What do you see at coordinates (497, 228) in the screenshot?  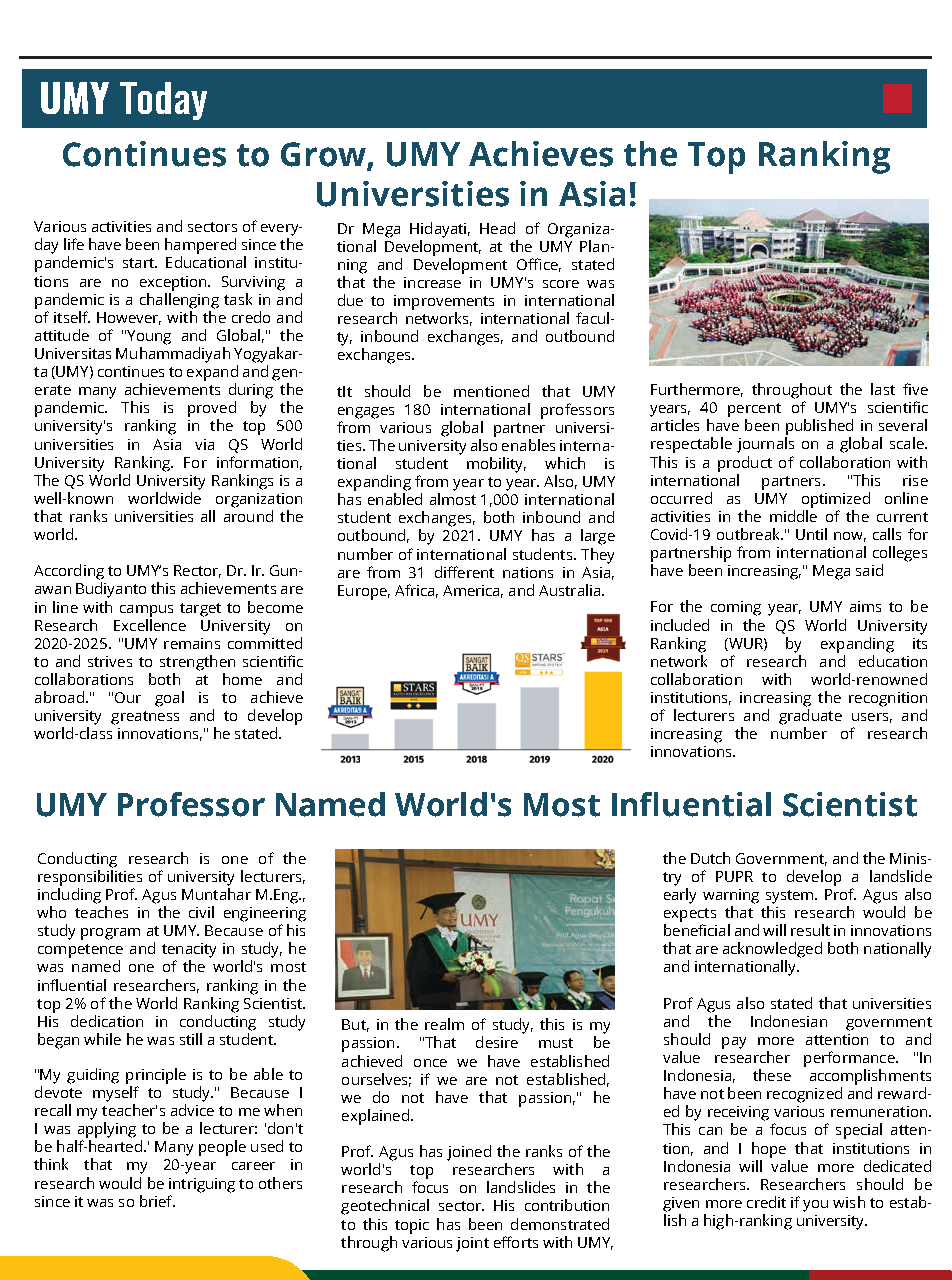 I see `Head` at bounding box center [497, 228].
